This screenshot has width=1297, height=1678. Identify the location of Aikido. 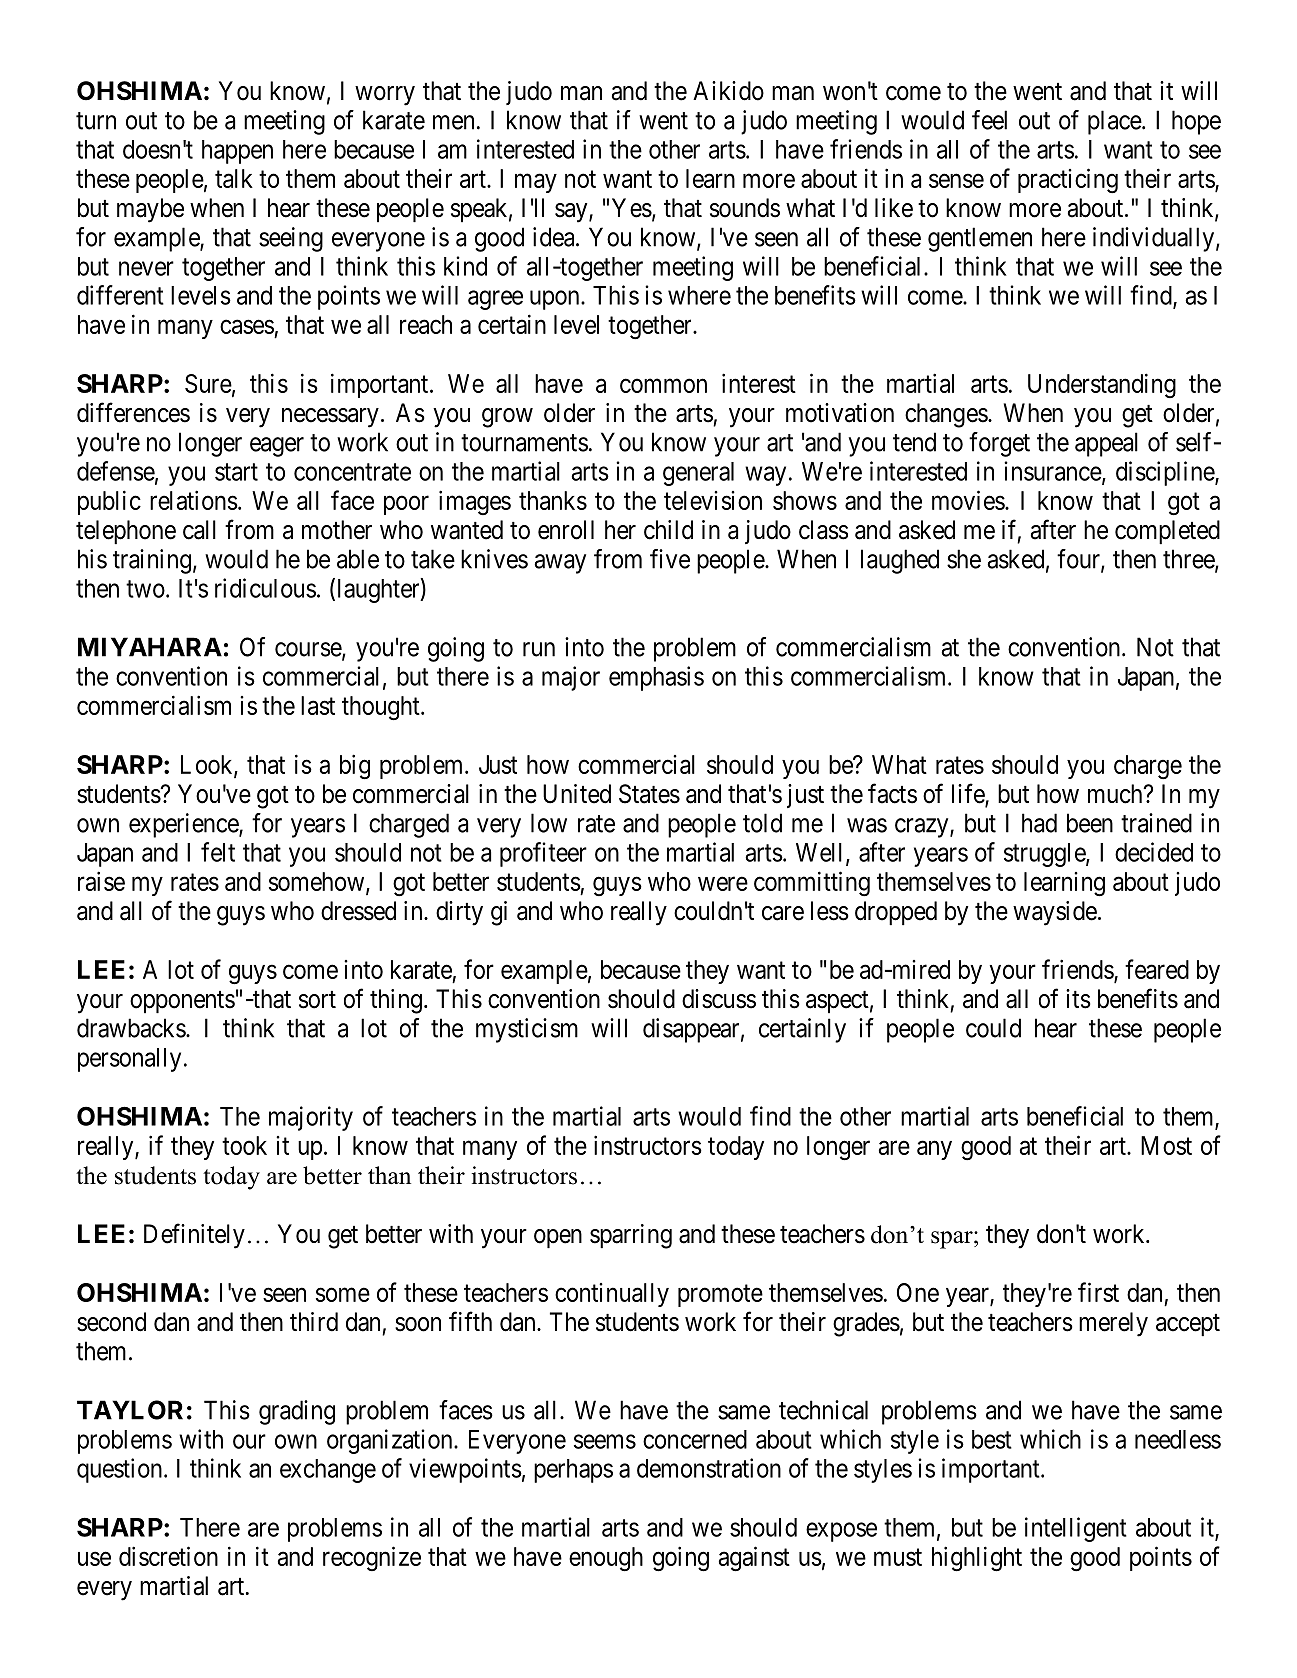
(728, 91).
